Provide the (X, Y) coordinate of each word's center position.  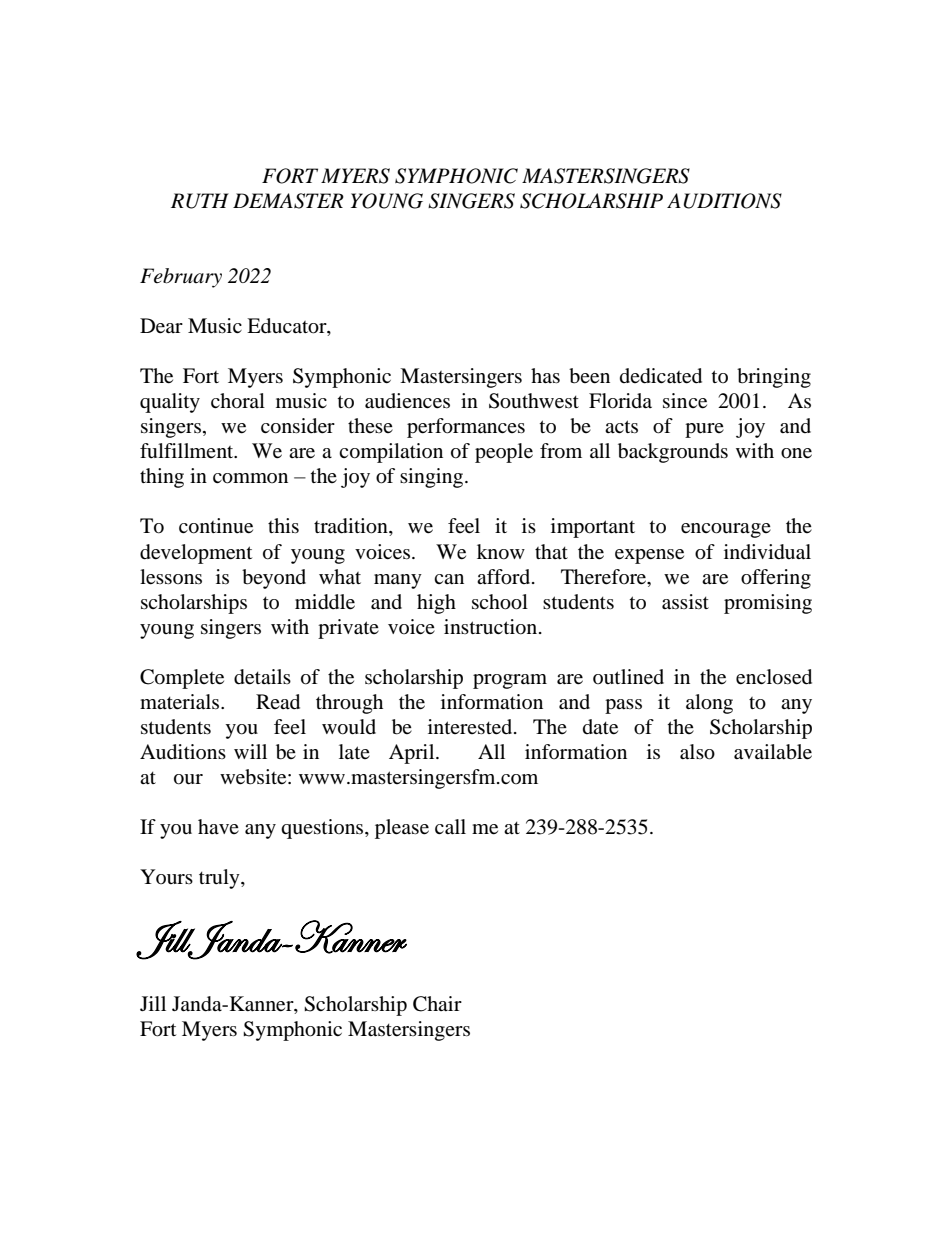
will (250, 751)
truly (220, 879)
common (250, 478)
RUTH (200, 201)
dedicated (661, 376)
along (709, 704)
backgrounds (673, 453)
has (545, 375)
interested (471, 727)
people (504, 453)
